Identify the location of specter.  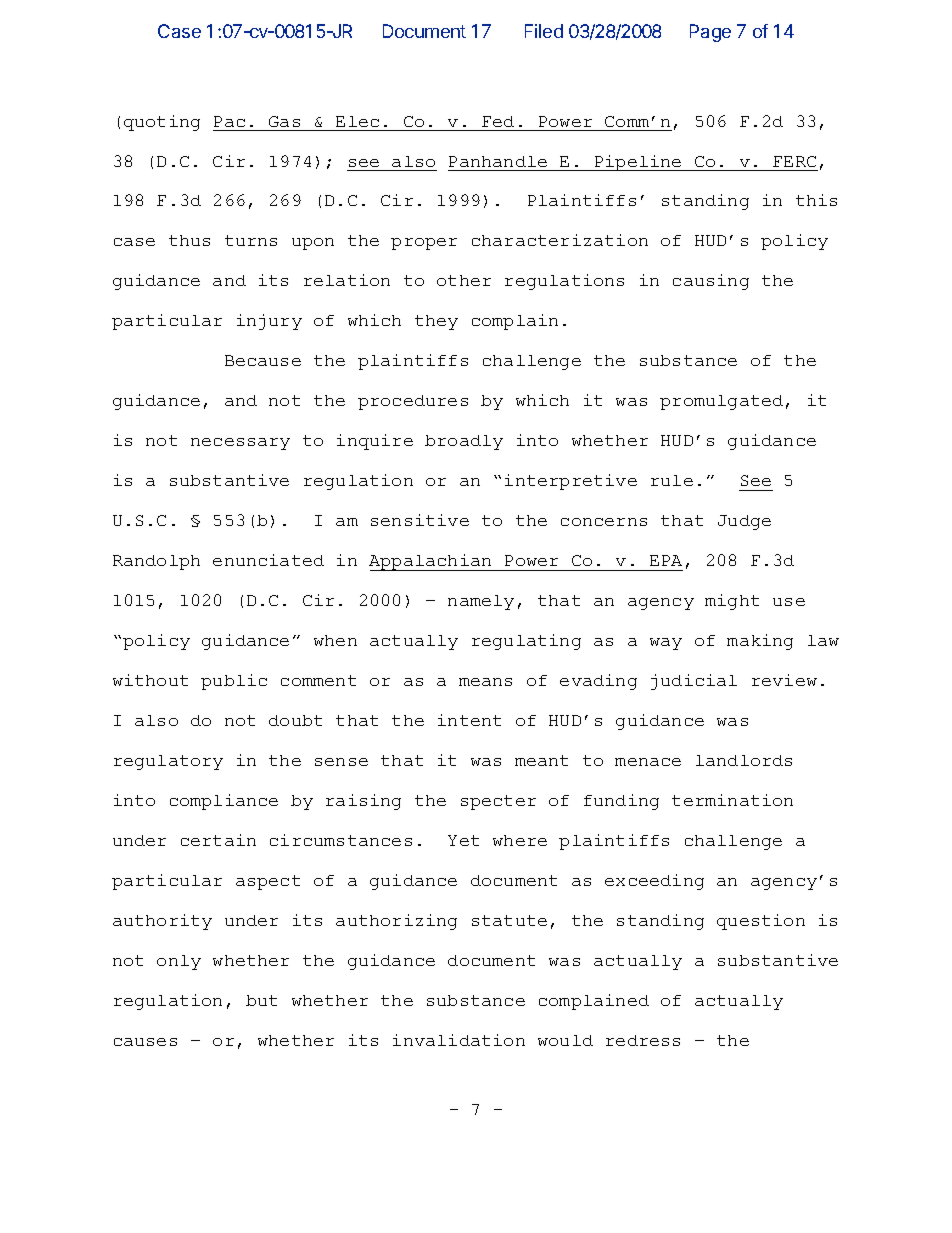
(498, 802).
